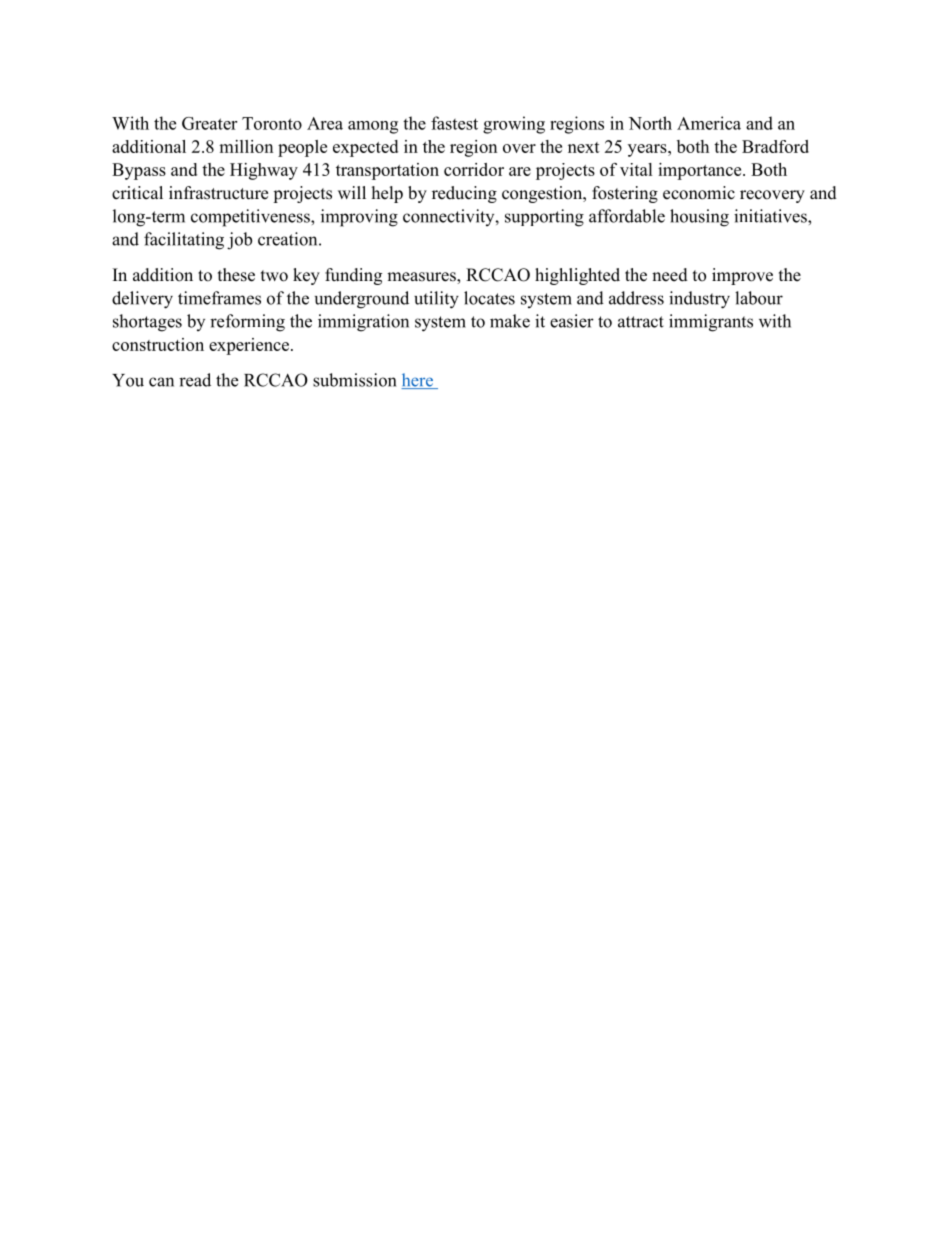 This screenshot has height=1233, width=952. I want to click on Greater, so click(209, 123).
